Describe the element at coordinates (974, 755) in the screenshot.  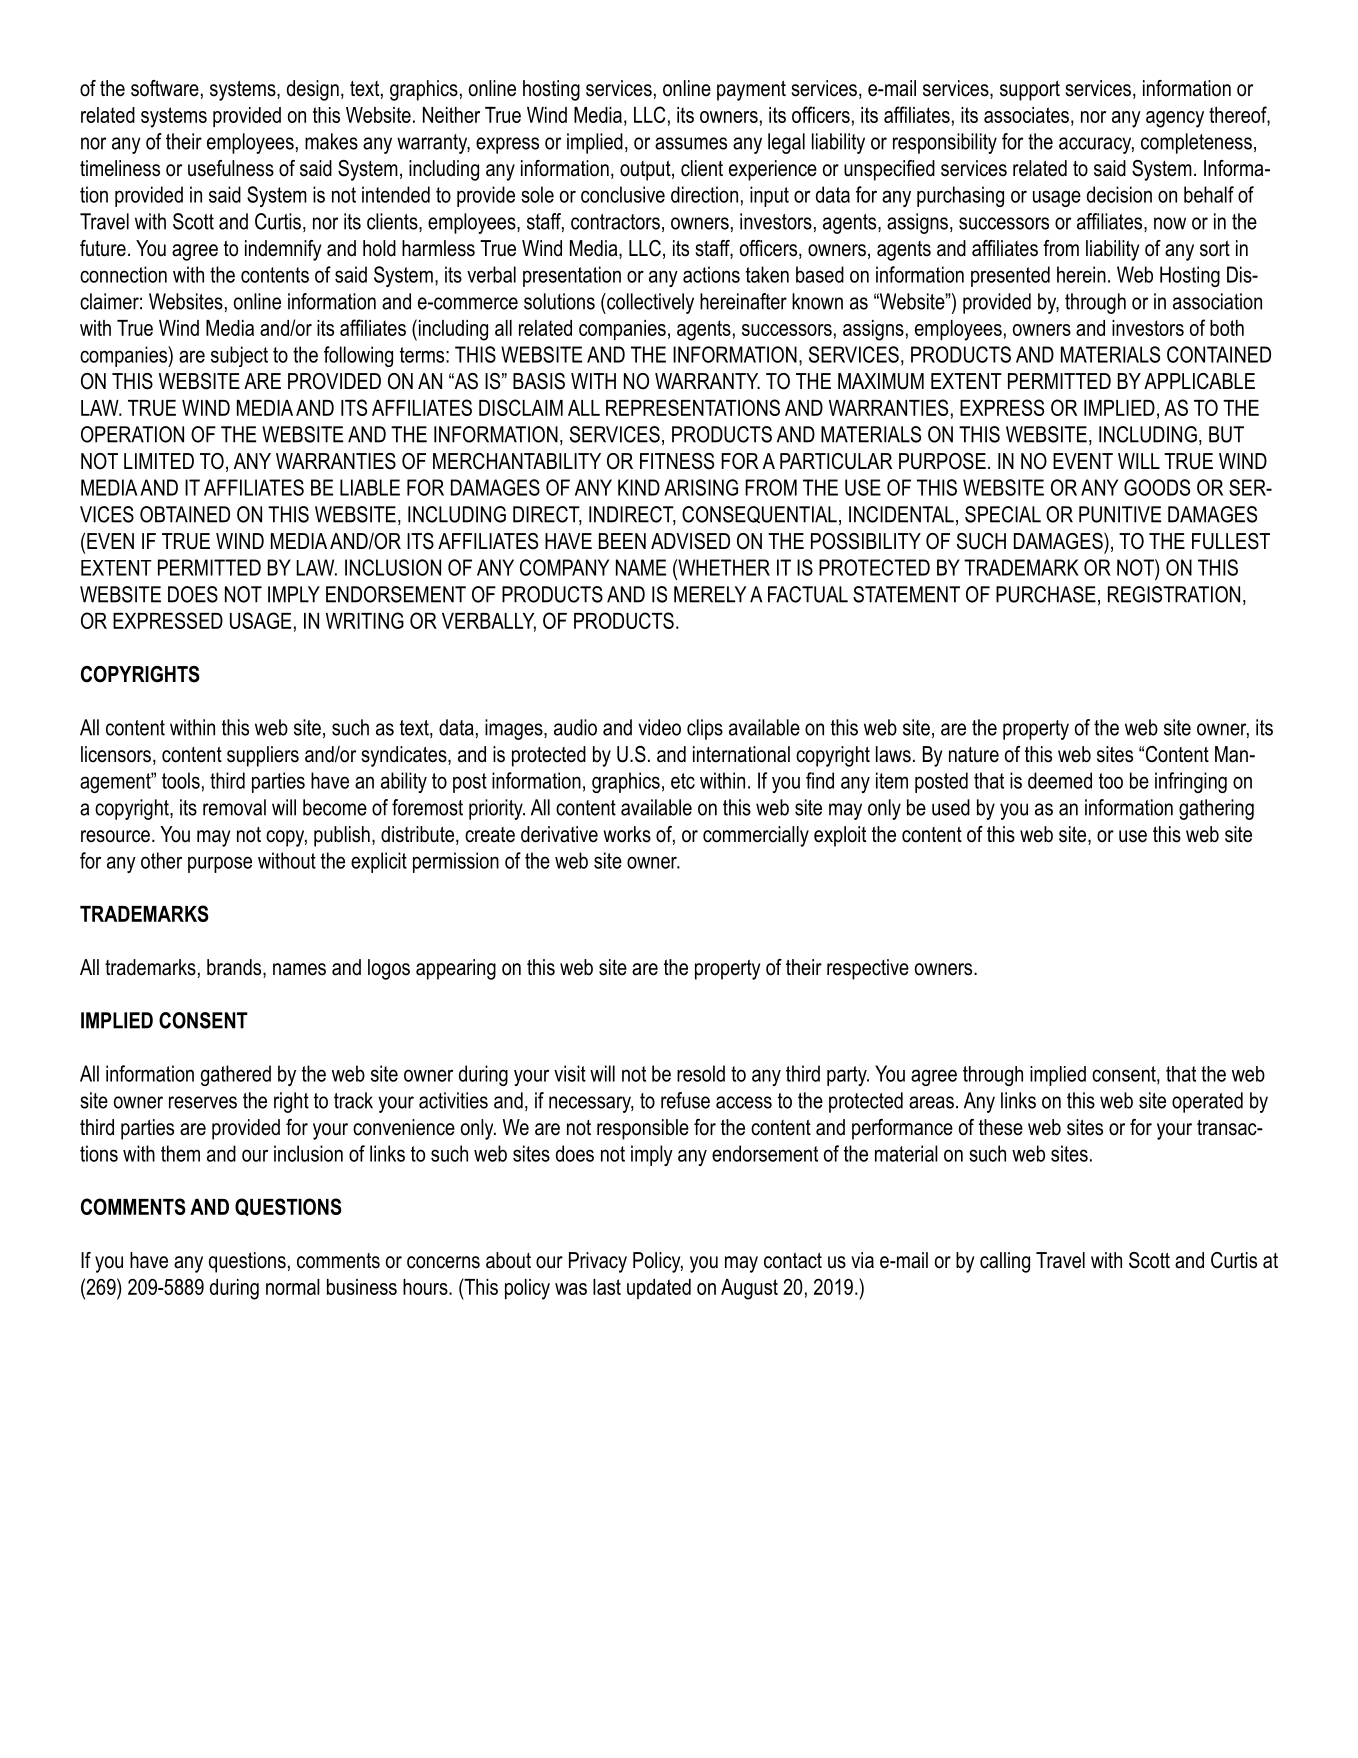
I see `nature` at that location.
